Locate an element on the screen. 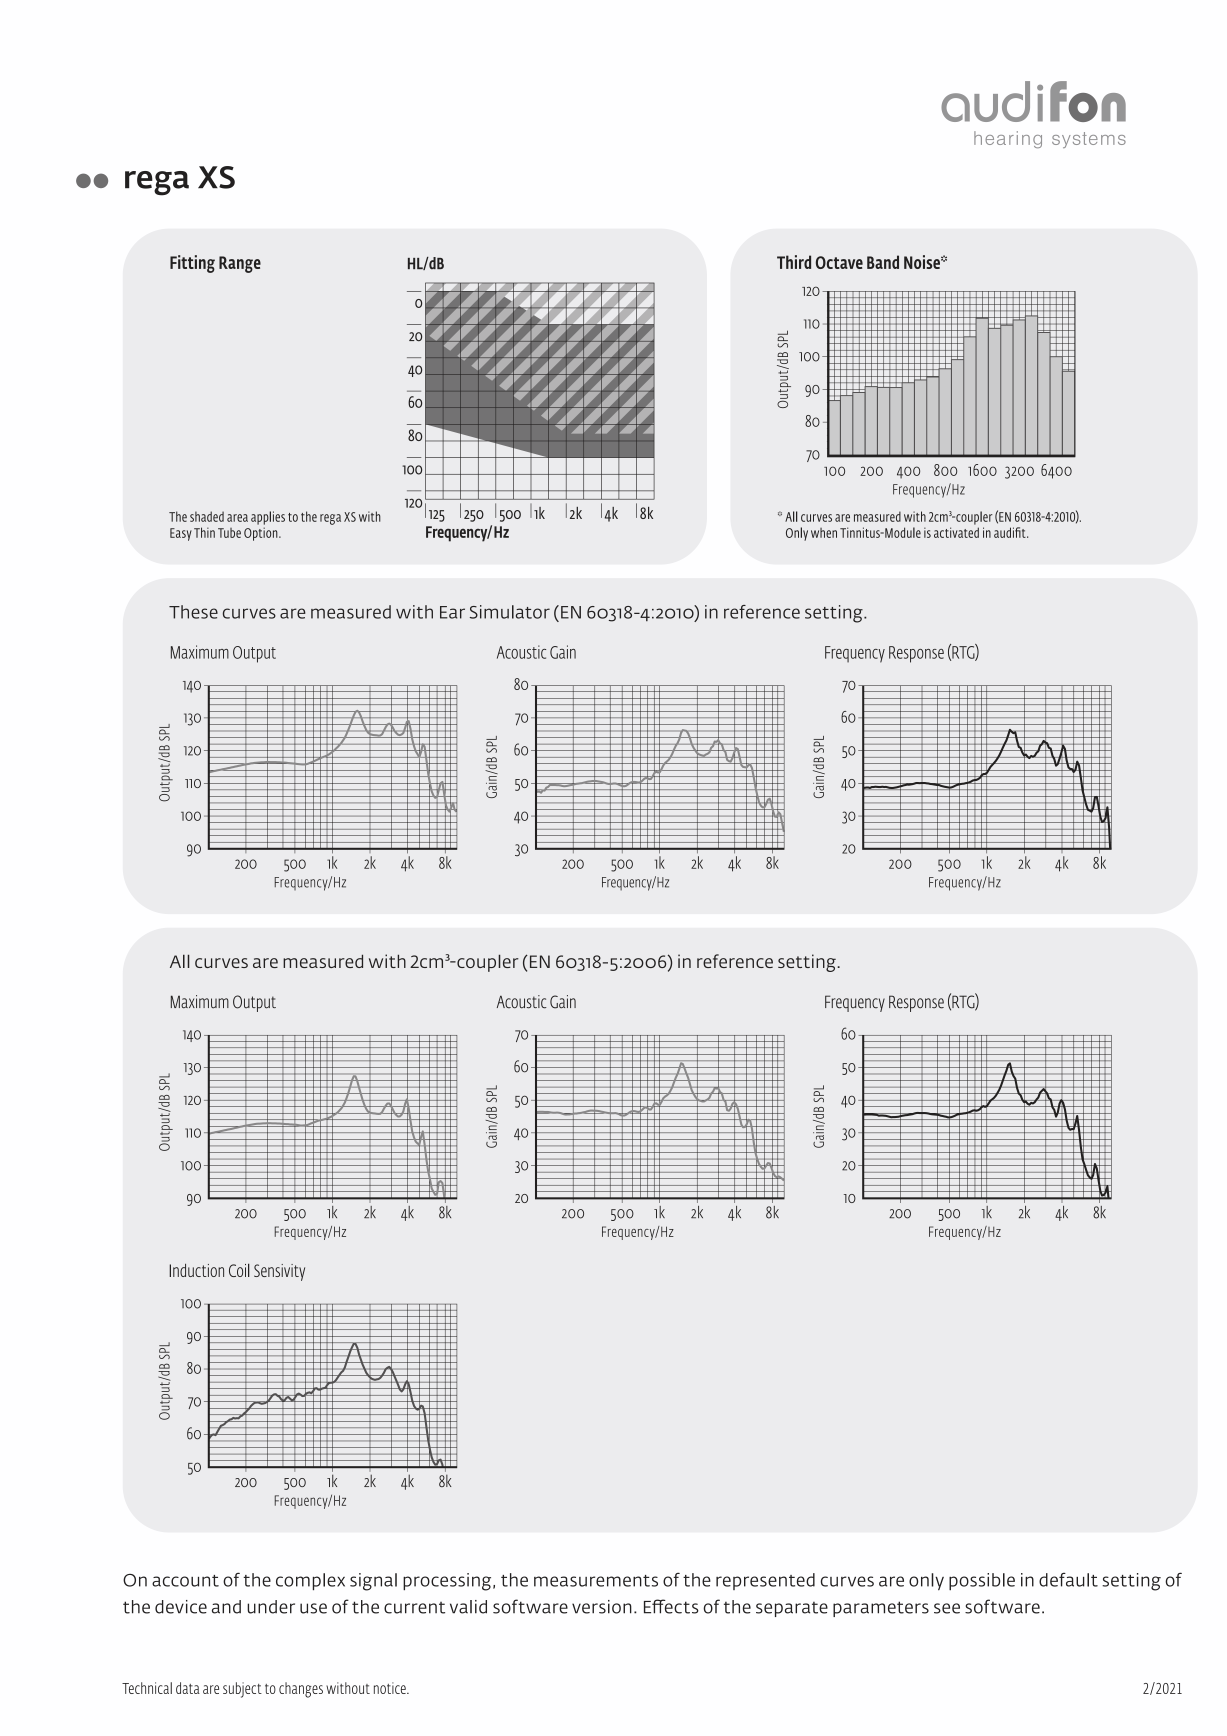  Sensivity is located at coordinates (279, 1272).
